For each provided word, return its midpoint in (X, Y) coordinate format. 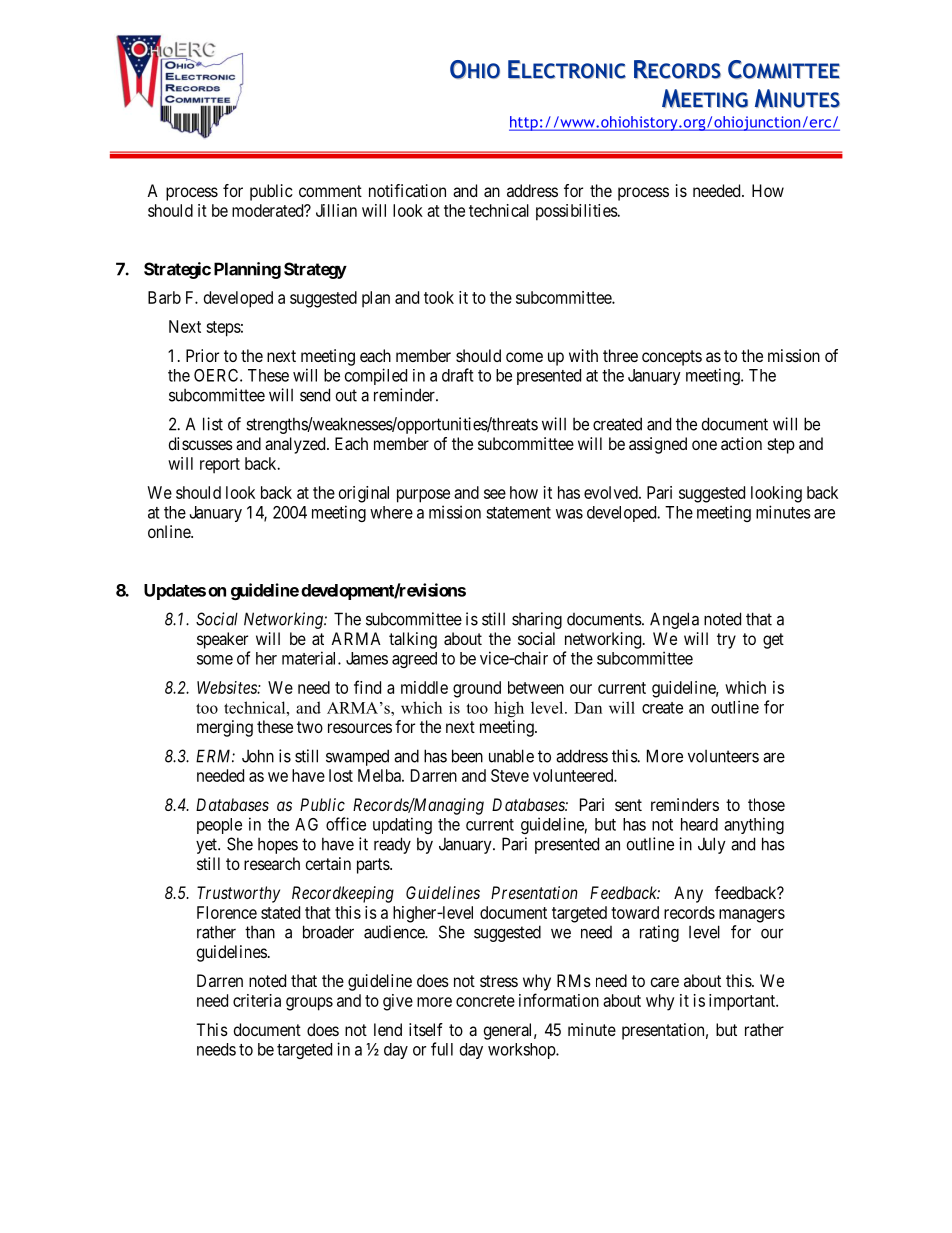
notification (407, 190)
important (743, 1002)
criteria (257, 1000)
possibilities (577, 212)
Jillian (336, 210)
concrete (485, 1001)
